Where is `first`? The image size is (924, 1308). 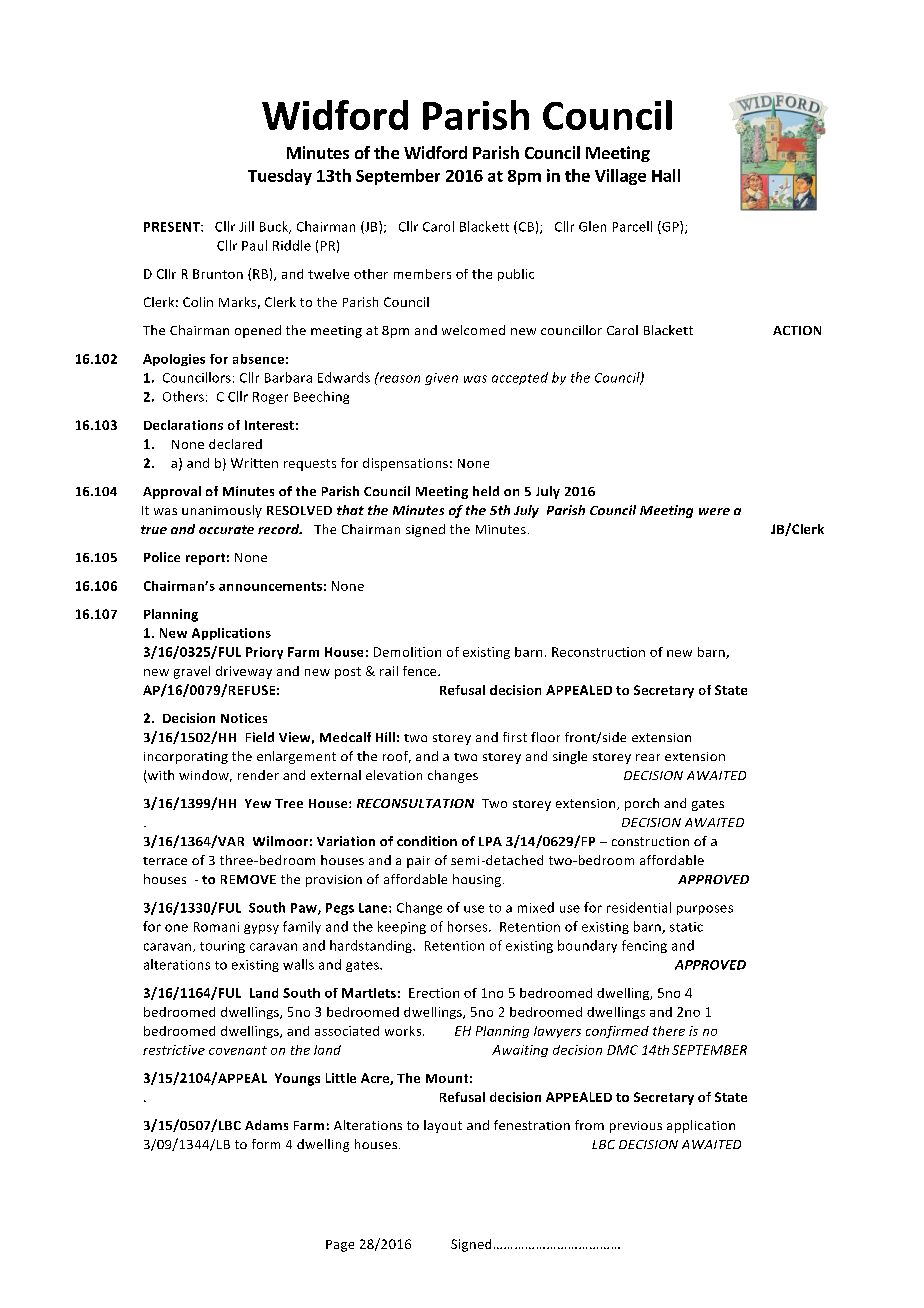
first is located at coordinates (515, 737).
